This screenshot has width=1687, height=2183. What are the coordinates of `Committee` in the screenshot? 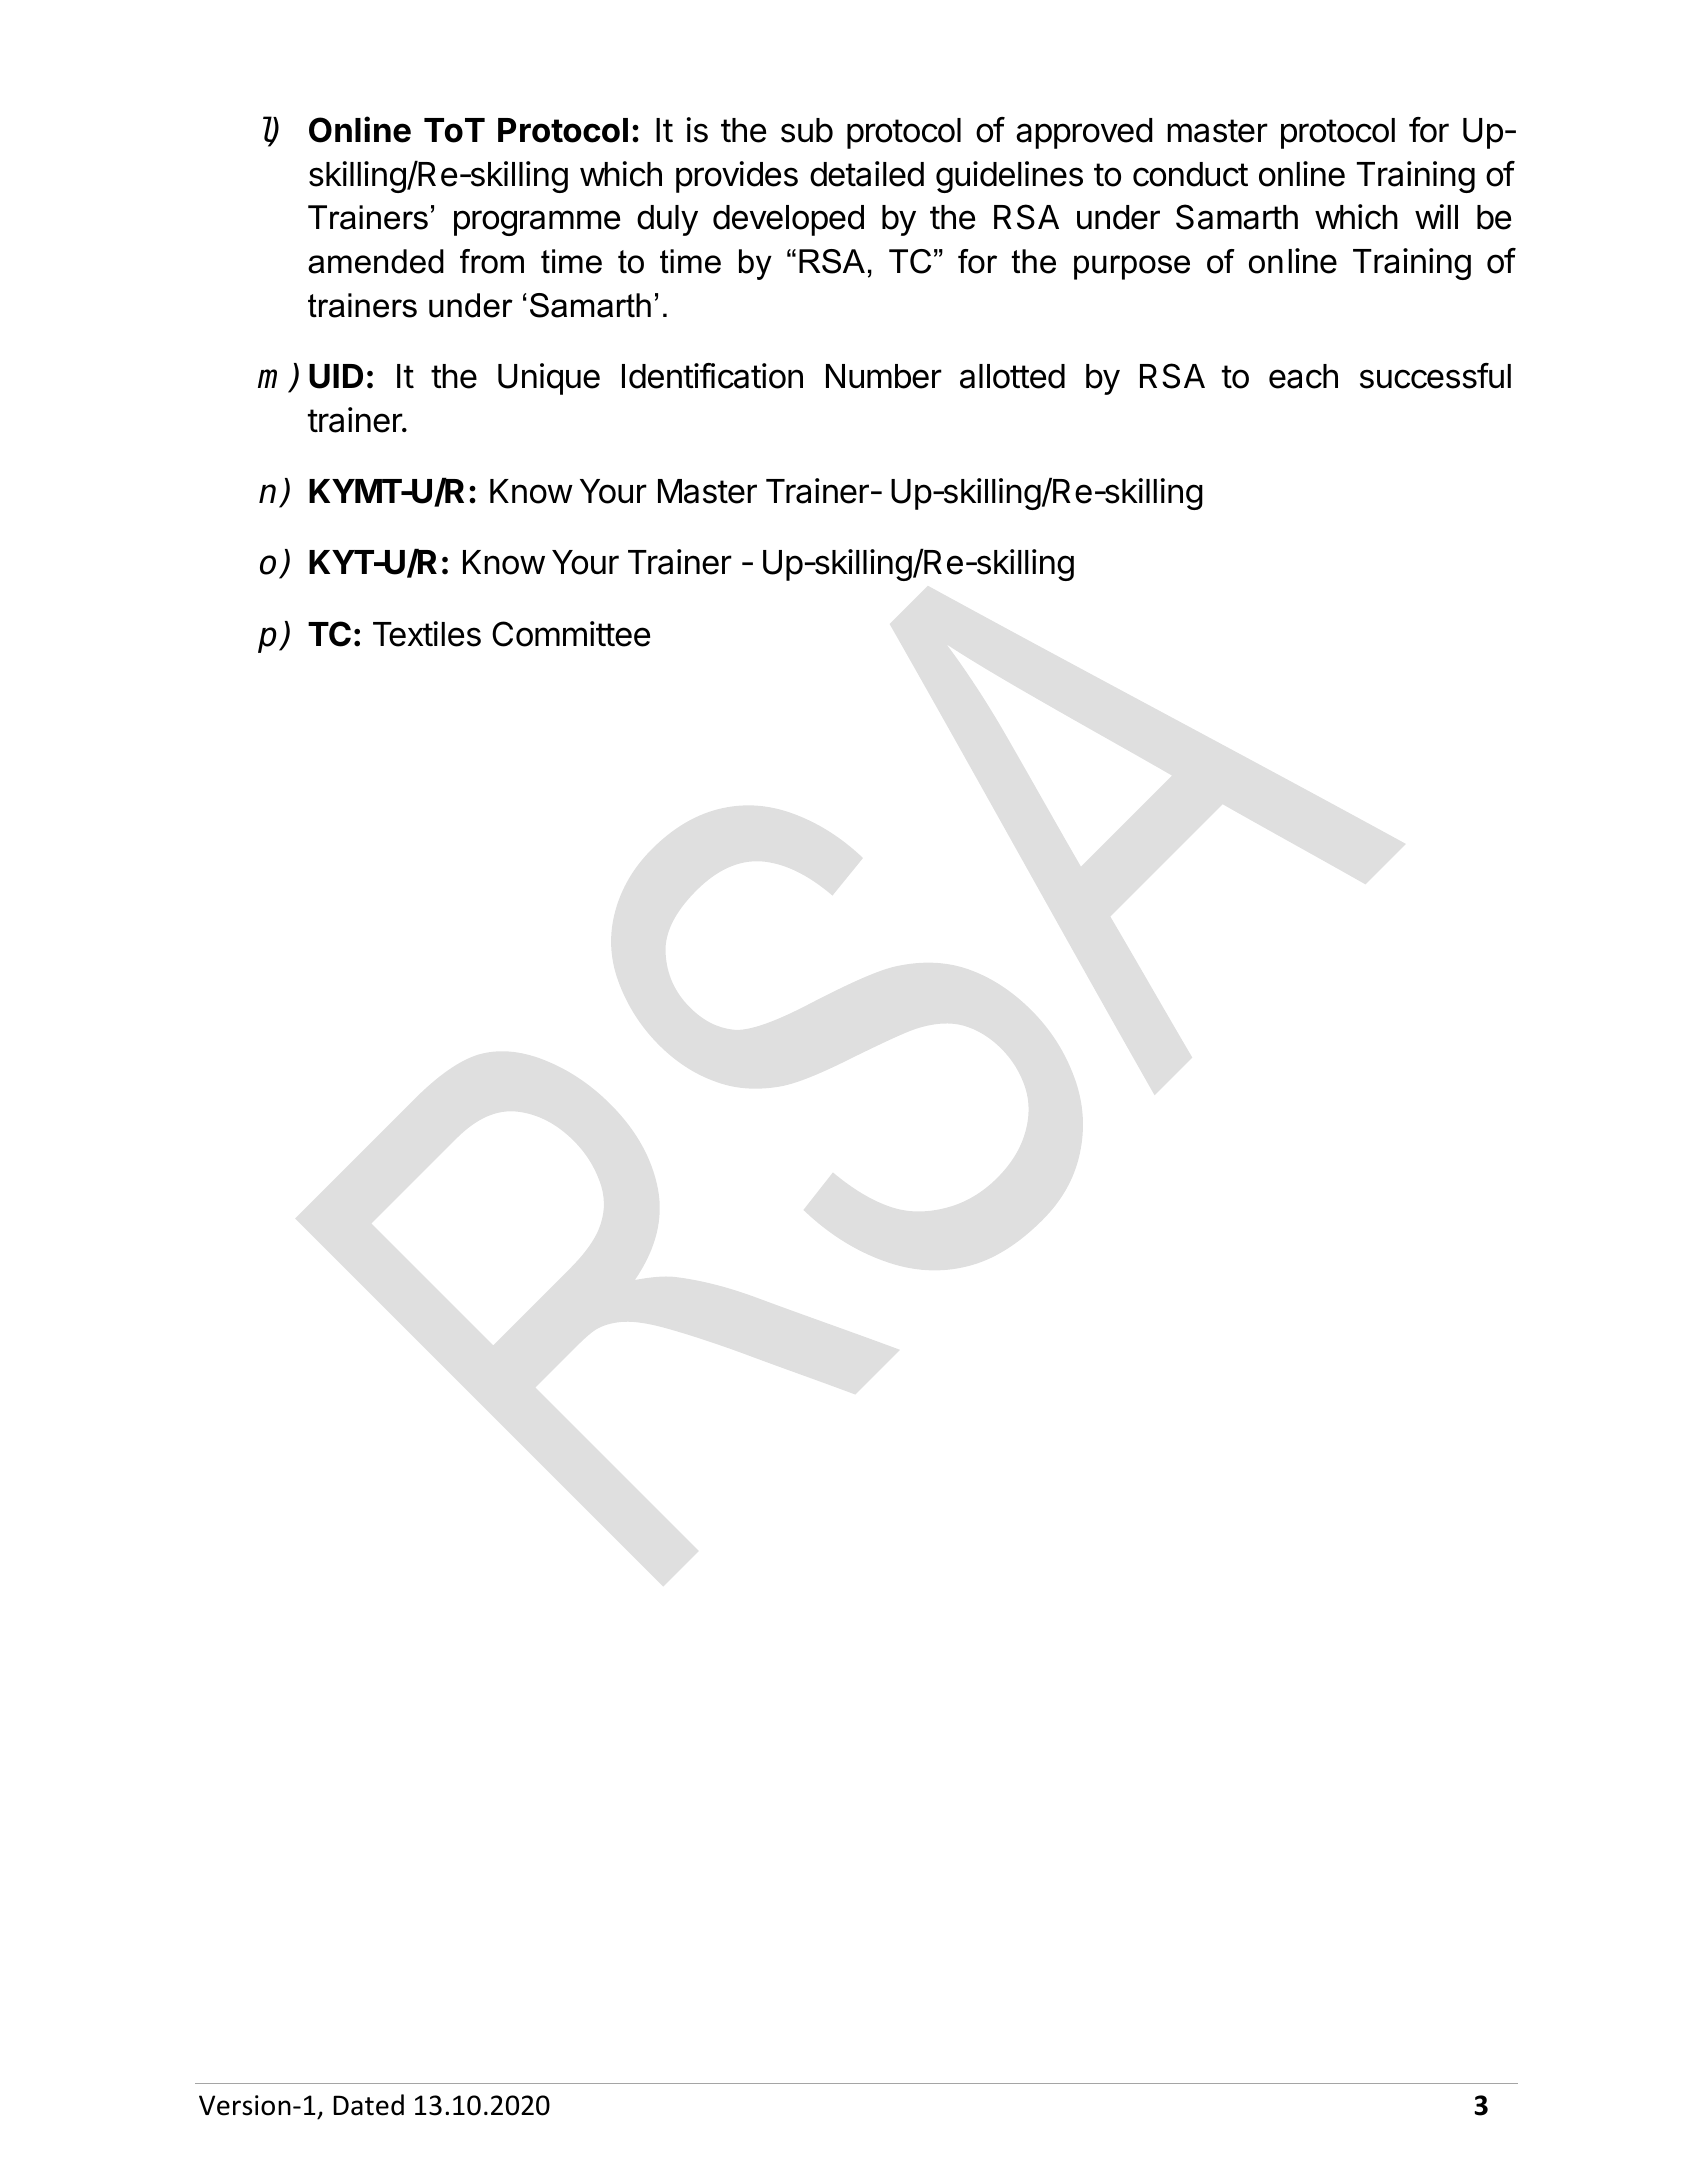 It's located at (571, 634).
